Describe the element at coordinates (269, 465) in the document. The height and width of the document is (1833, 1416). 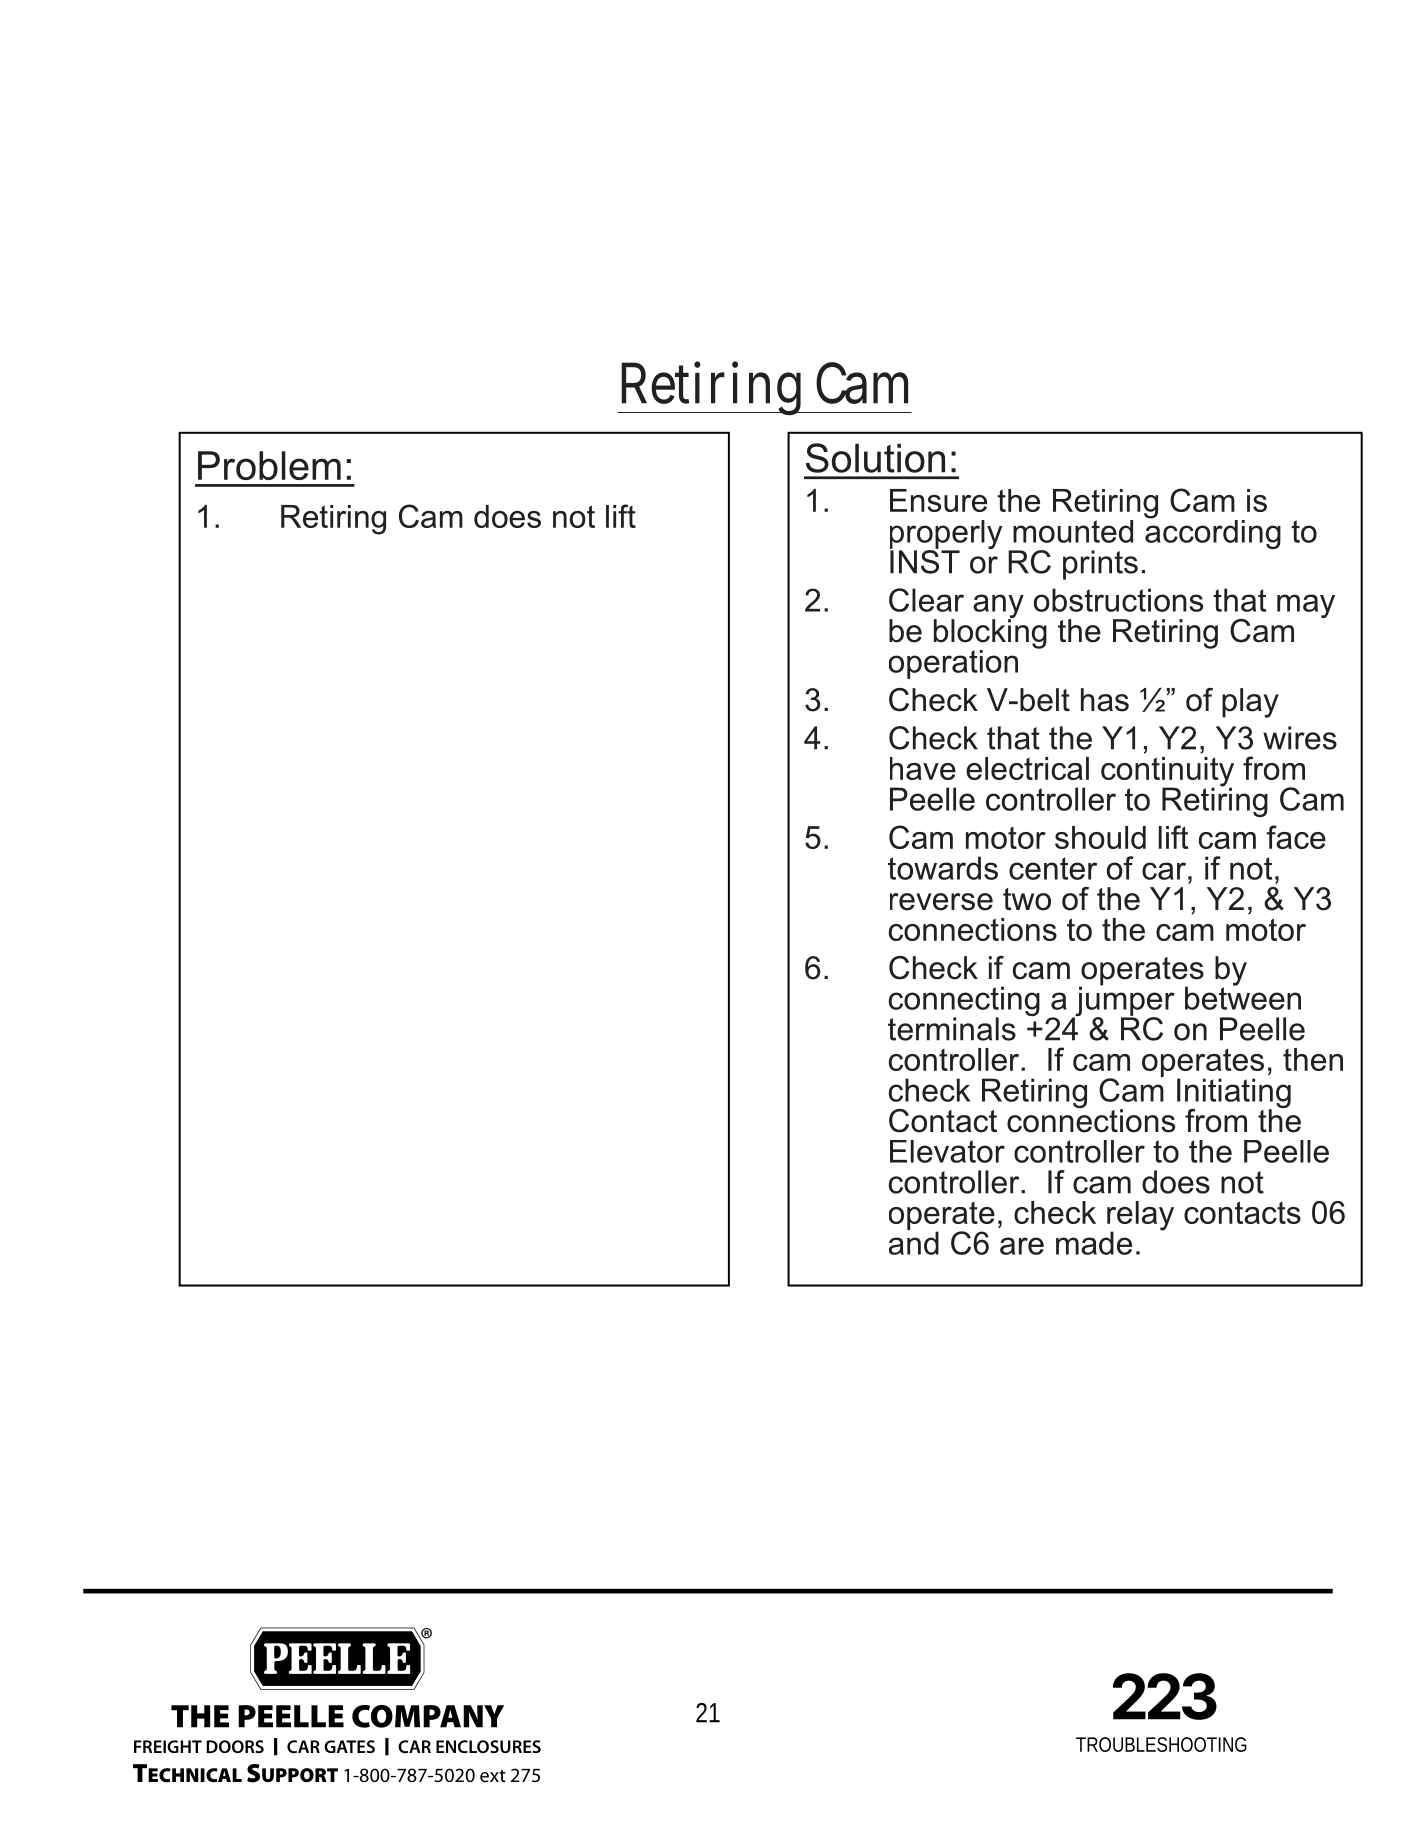
I see `Problem` at that location.
